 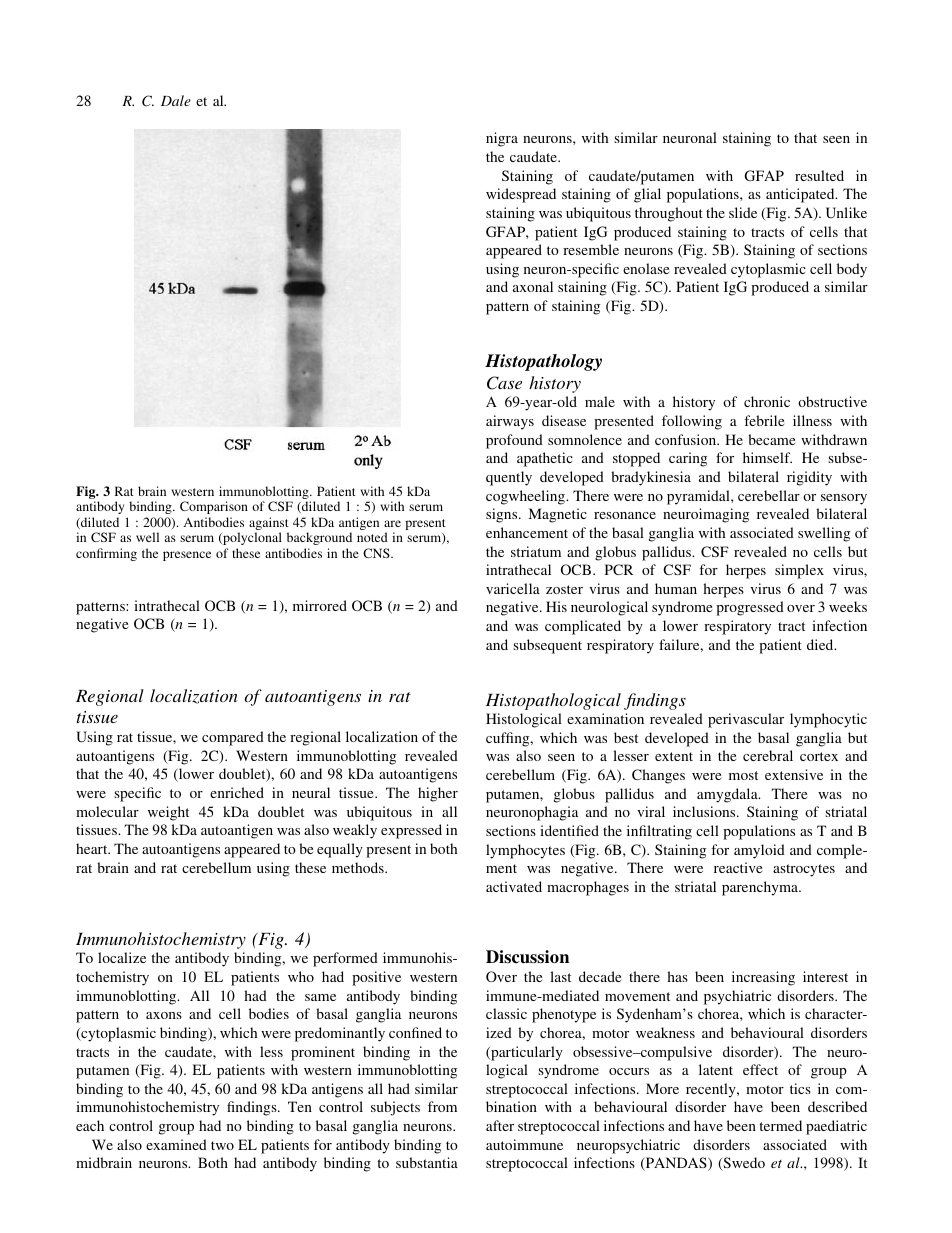 What do you see at coordinates (767, 401) in the page?
I see `chronic` at bounding box center [767, 401].
